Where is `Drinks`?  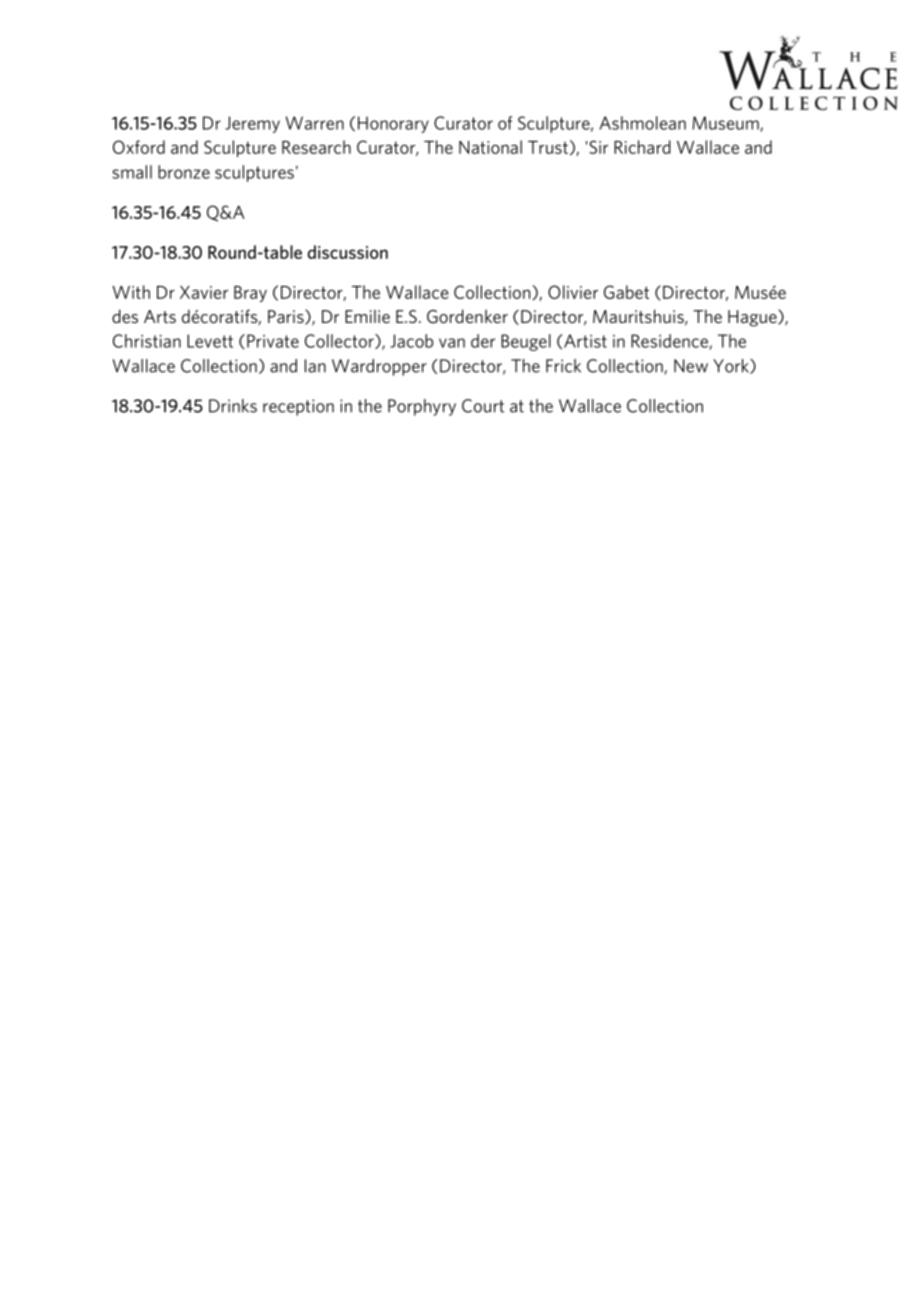
Drinks is located at coordinates (233, 406).
